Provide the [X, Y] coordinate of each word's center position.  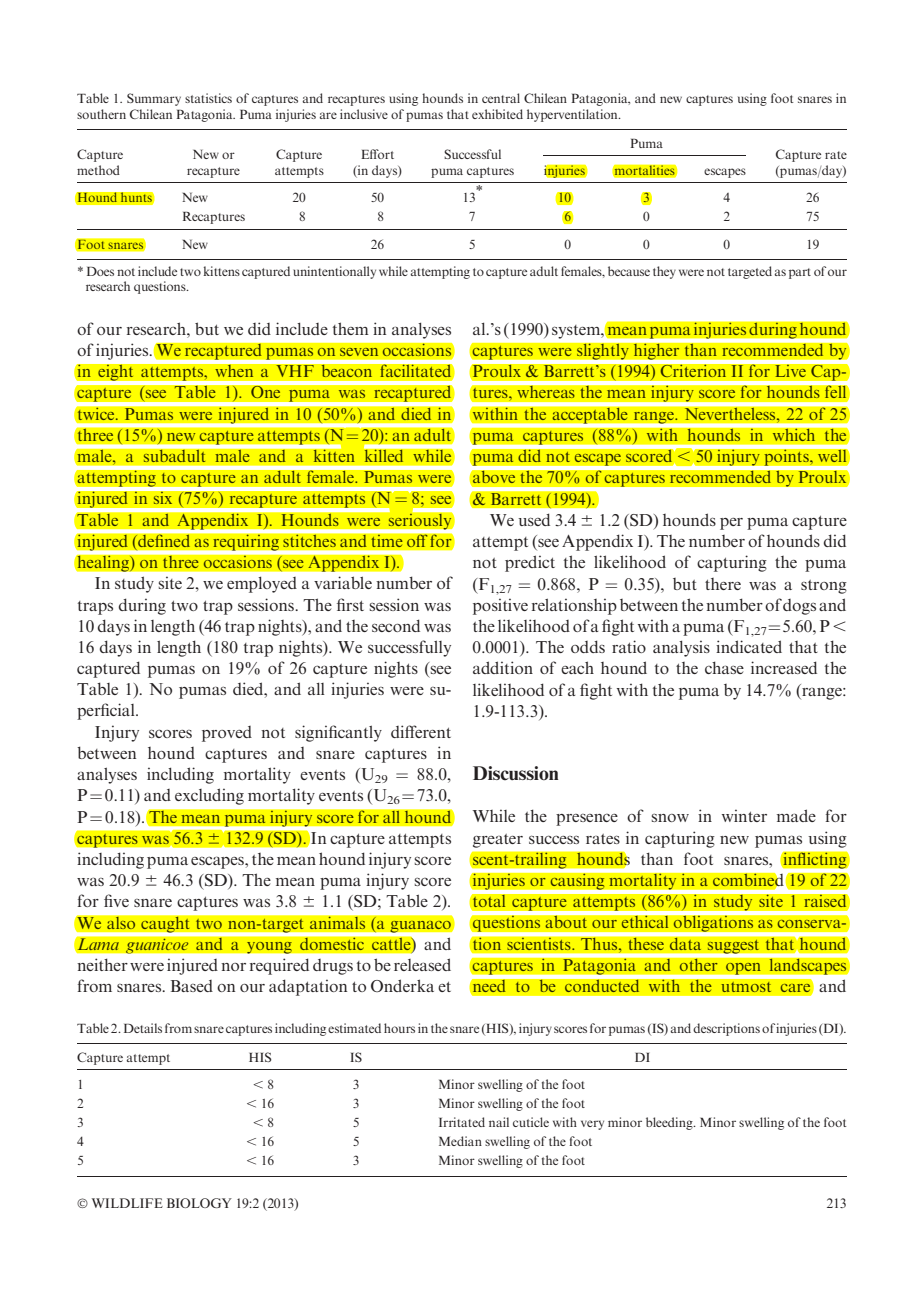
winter [744, 815]
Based [192, 986]
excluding [209, 796]
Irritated [462, 1122]
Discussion [515, 773]
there [723, 584]
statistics [208, 98]
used [534, 519]
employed [262, 585]
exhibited [497, 114]
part [800, 273]
